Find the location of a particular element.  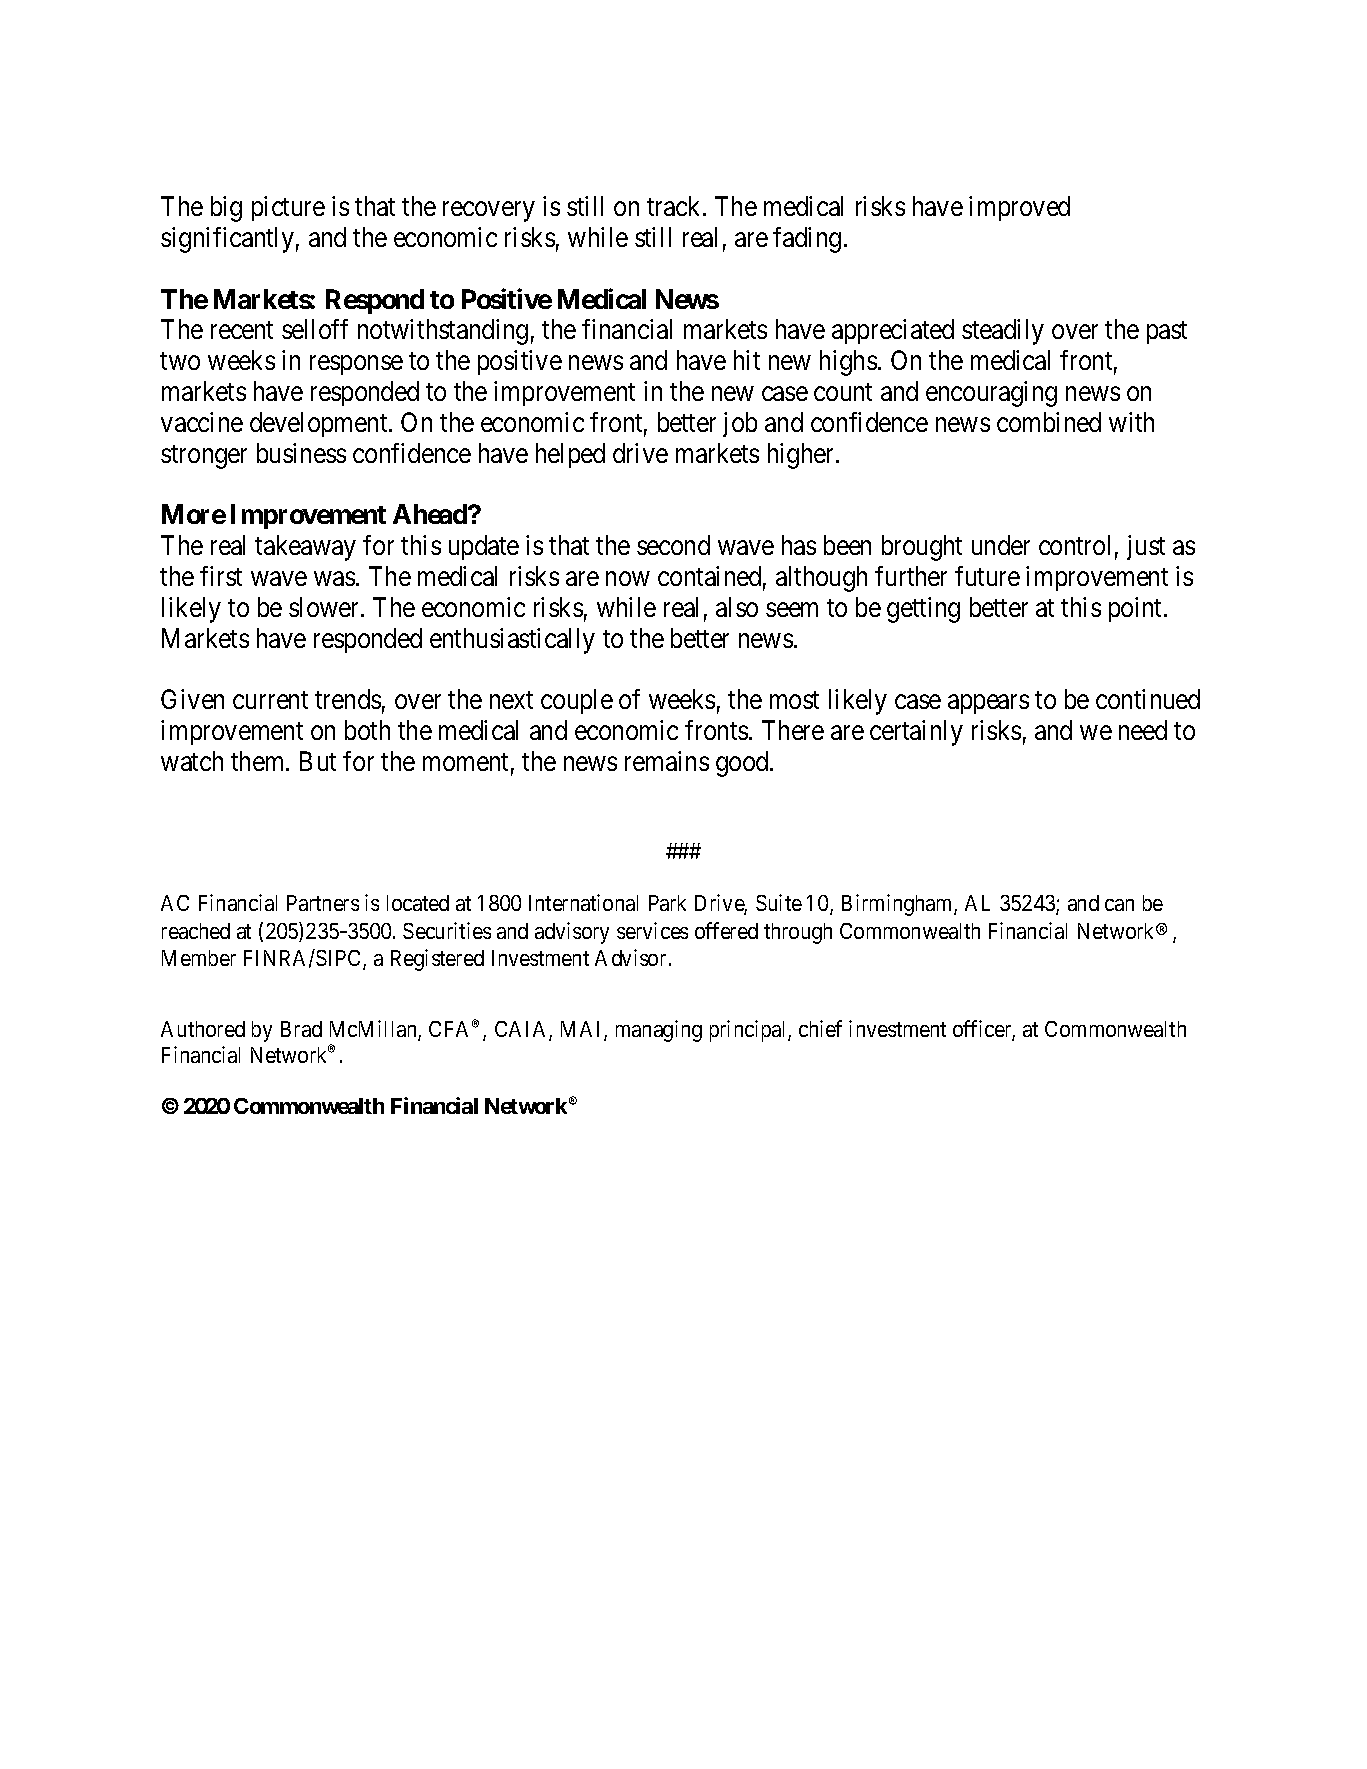

Brad is located at coordinates (301, 1029).
